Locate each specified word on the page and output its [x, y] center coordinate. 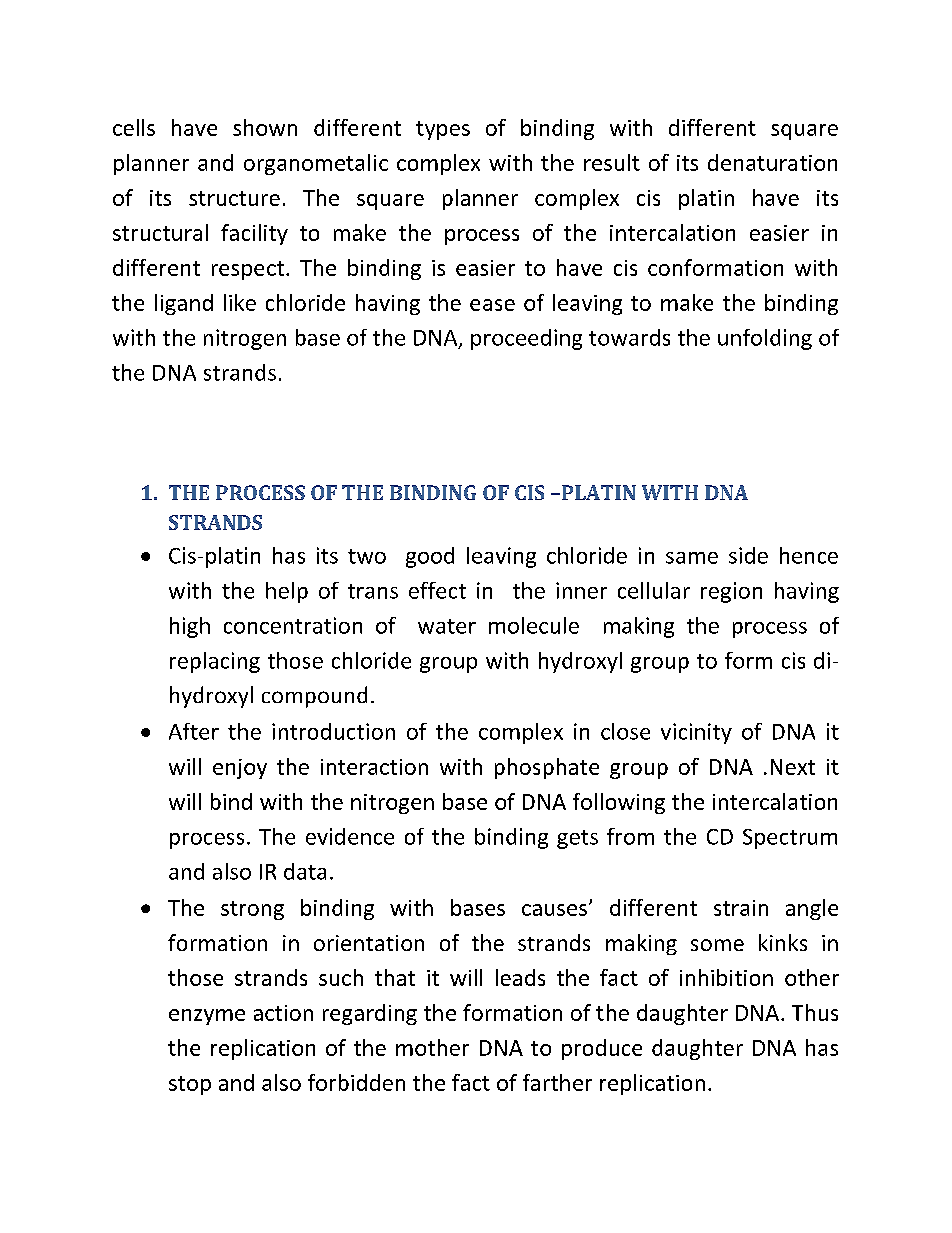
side [748, 555]
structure [234, 198]
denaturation [772, 162]
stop [190, 1085]
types [443, 130]
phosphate [547, 768]
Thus [815, 1012]
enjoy [240, 769]
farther [557, 1082]
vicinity [696, 733]
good [430, 557]
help [287, 592]
